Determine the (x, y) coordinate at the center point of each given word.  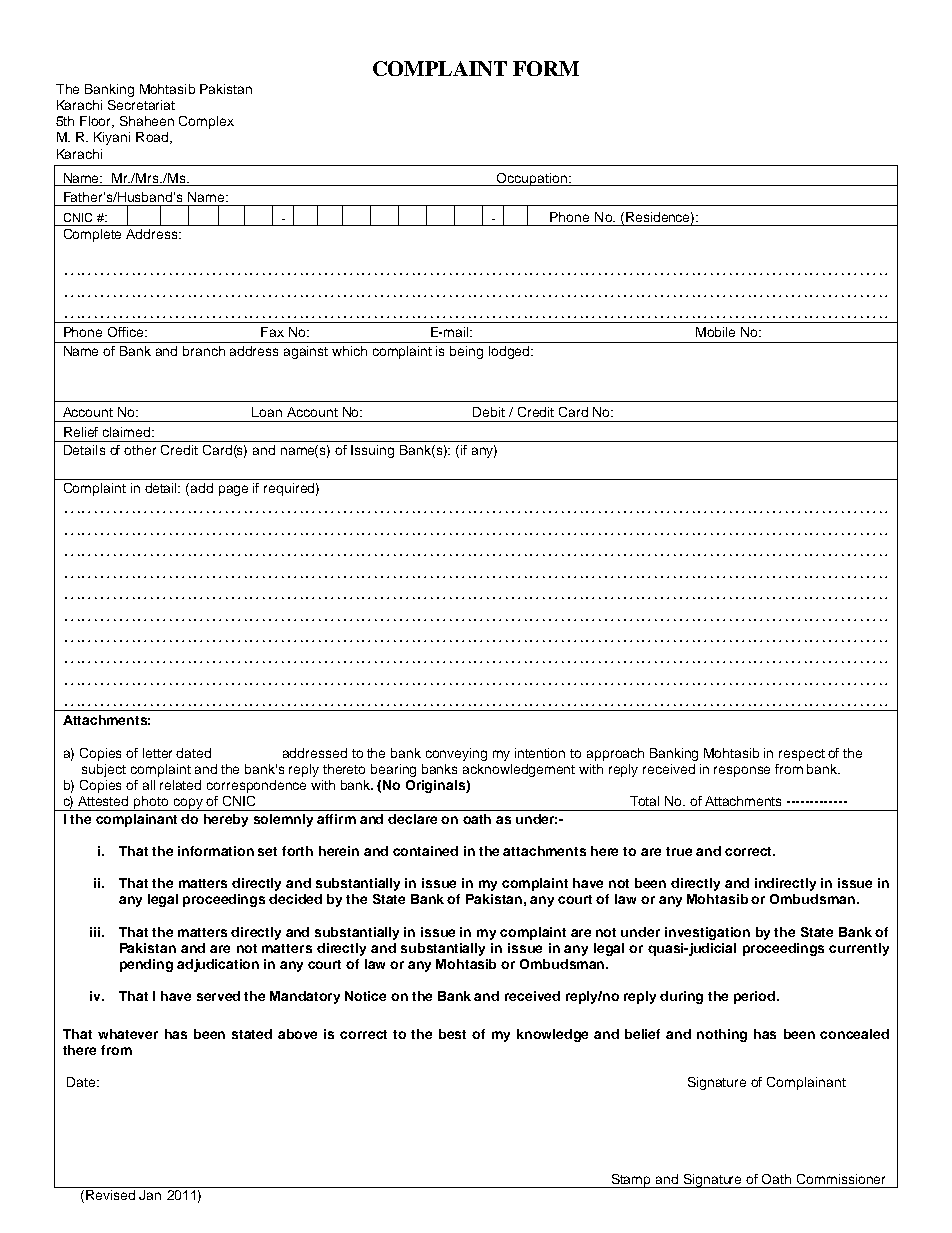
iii (95, 932)
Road (153, 138)
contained (425, 851)
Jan (150, 1195)
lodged (510, 352)
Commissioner (841, 1179)
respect (802, 755)
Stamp (631, 1181)
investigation (707, 933)
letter (157, 753)
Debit (489, 412)
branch (204, 351)
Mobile (715, 332)
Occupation (532, 179)
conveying (456, 754)
